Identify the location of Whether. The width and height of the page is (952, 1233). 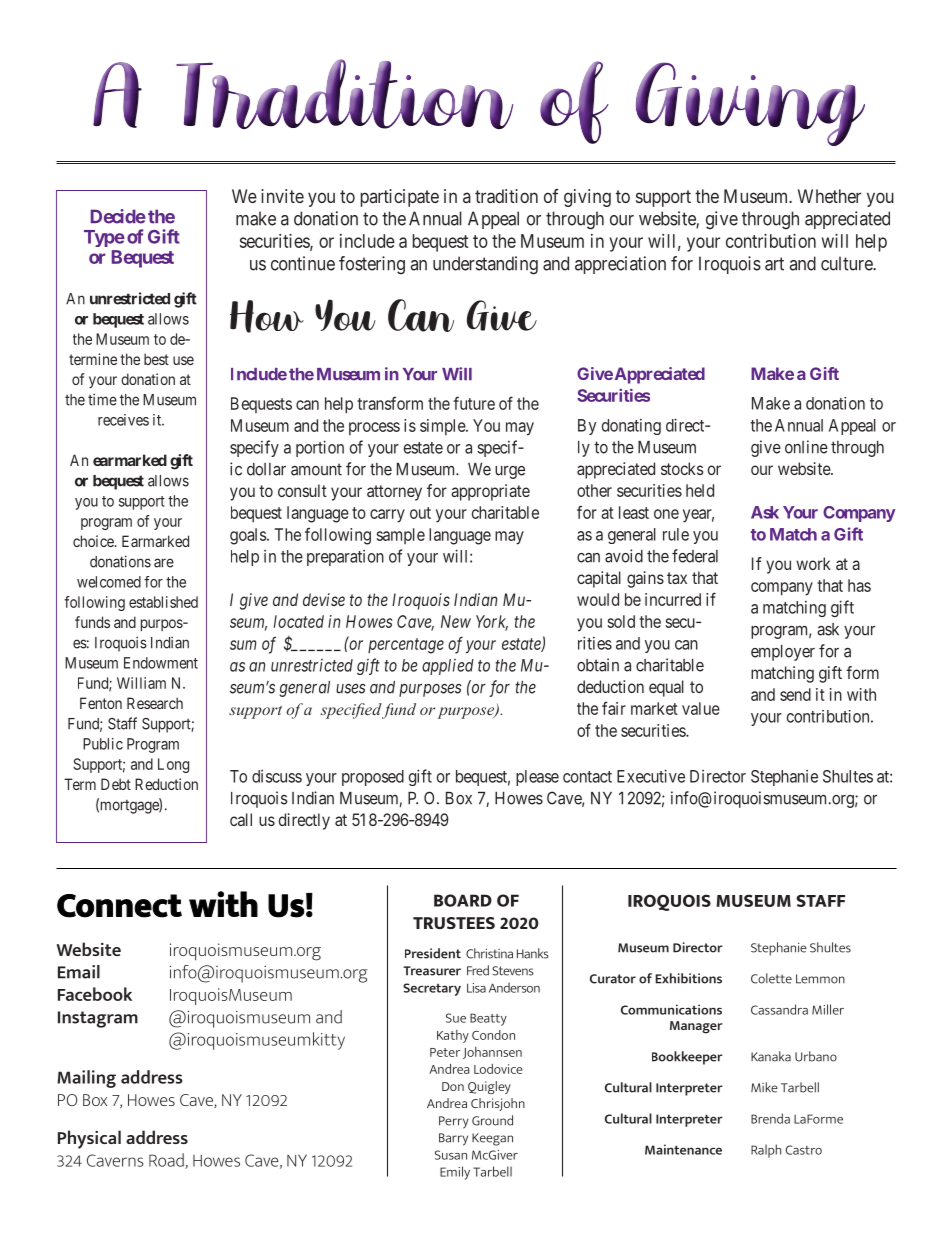
(829, 196).
